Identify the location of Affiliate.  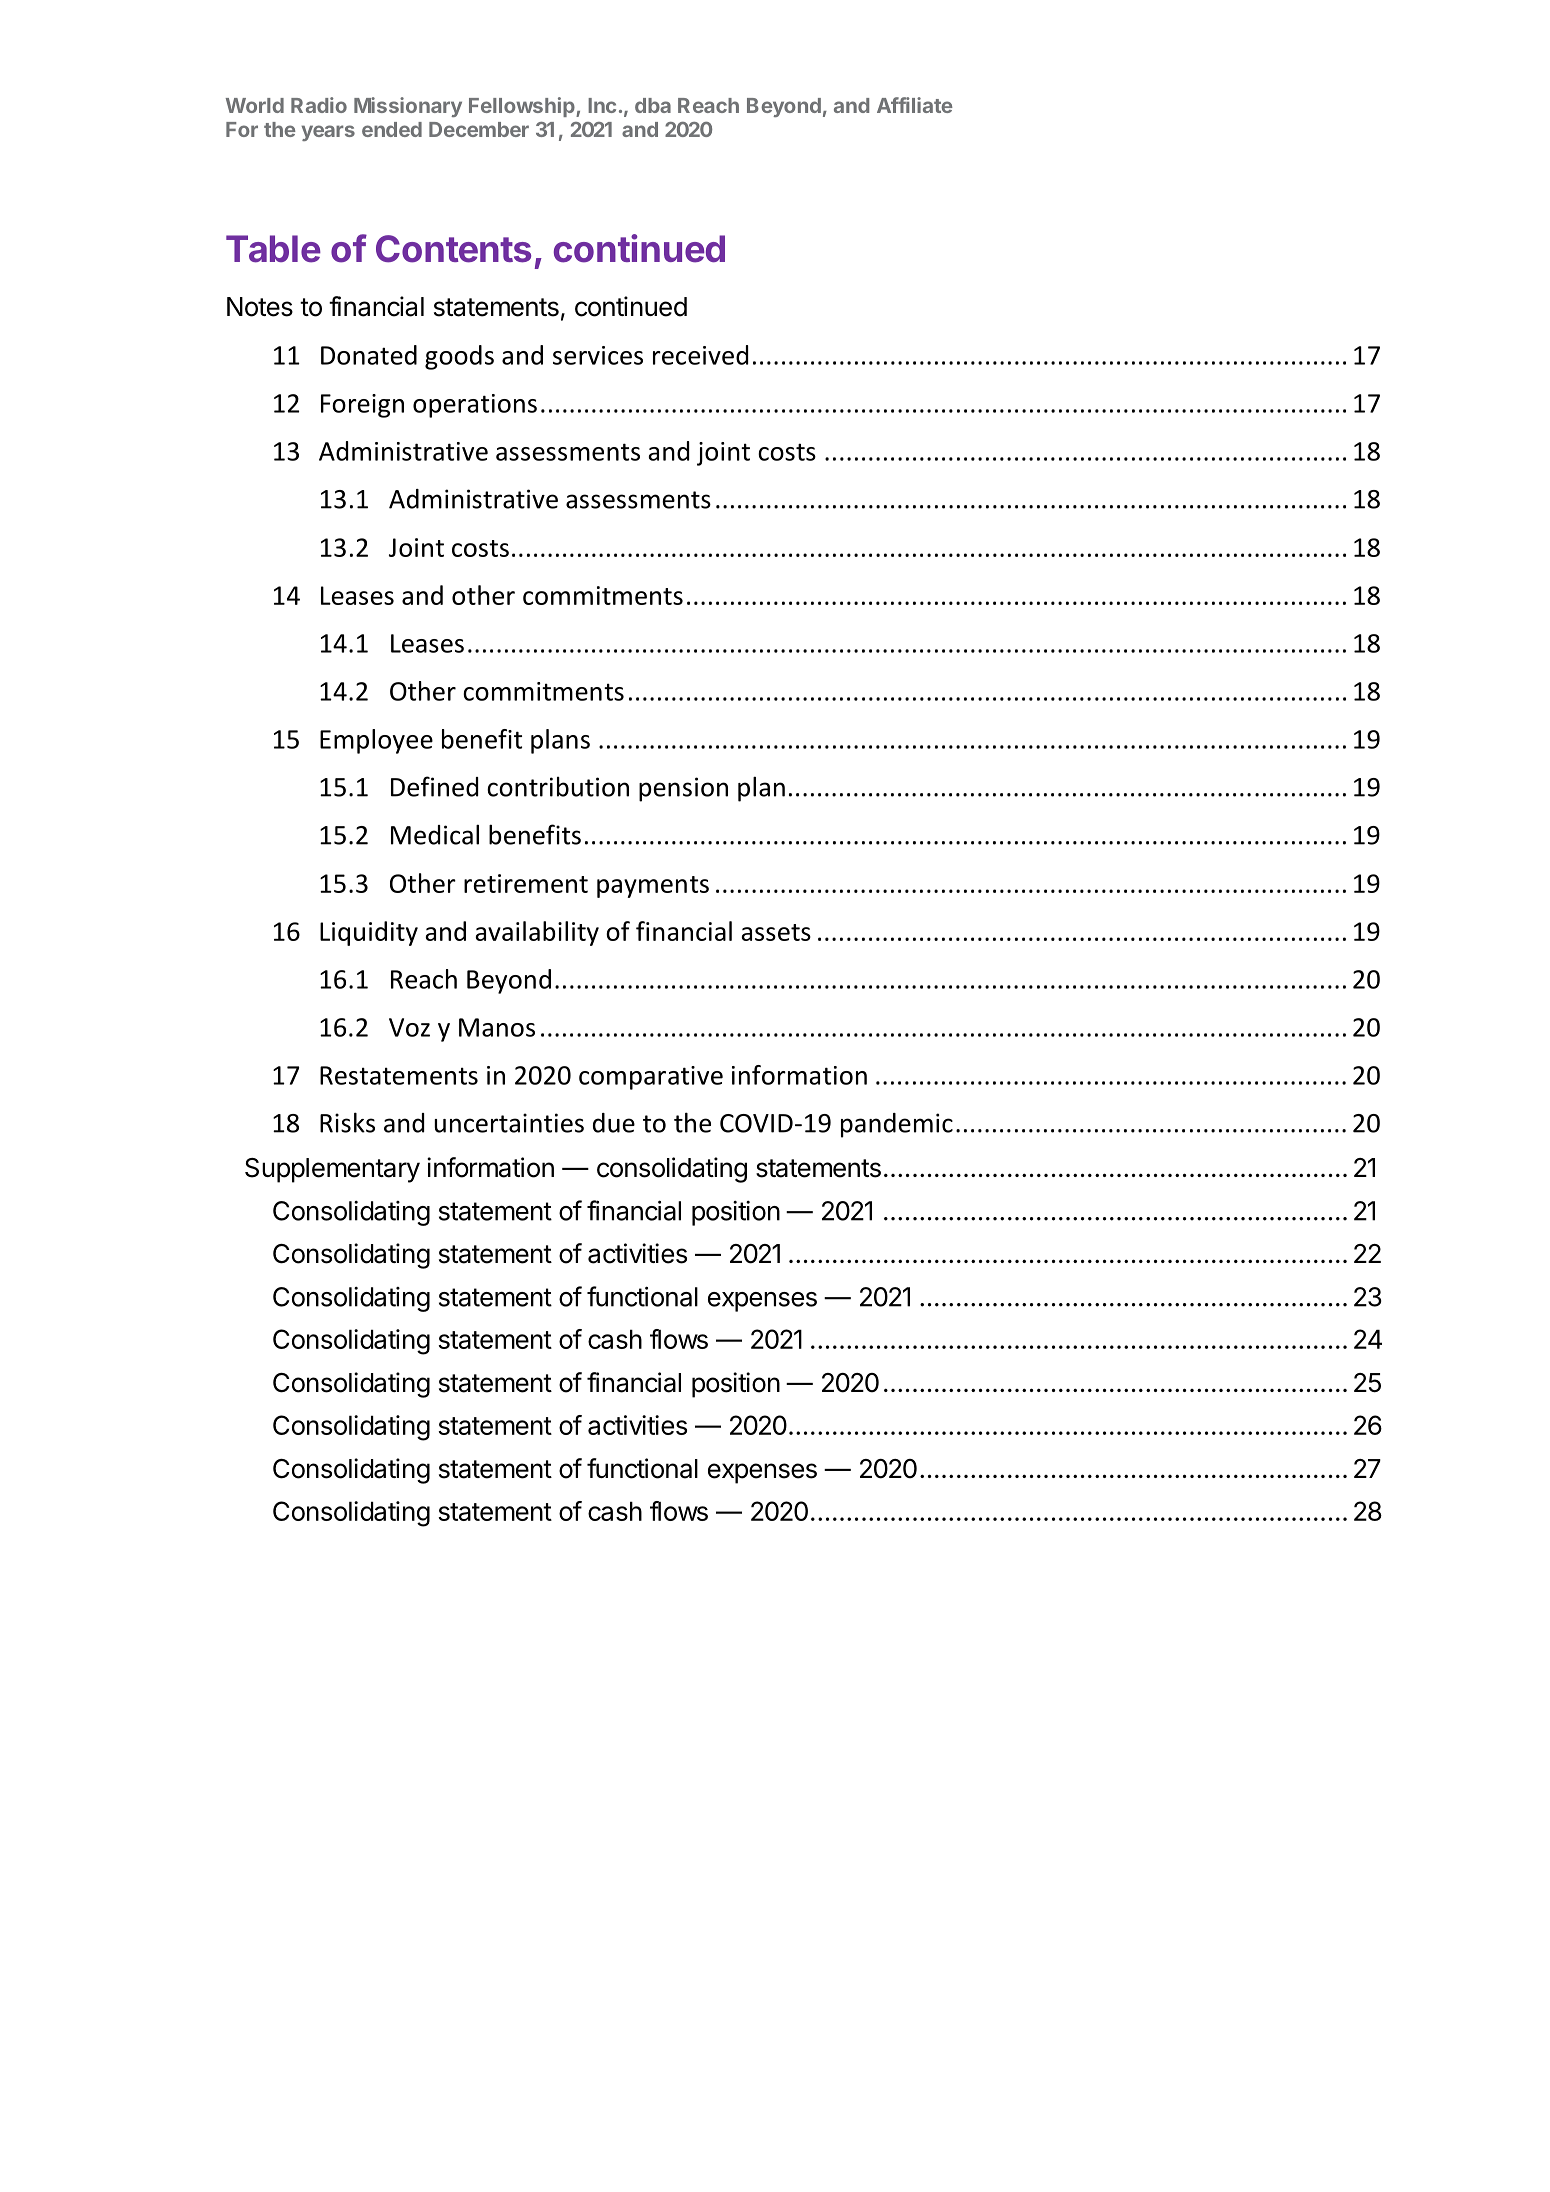
(915, 105).
